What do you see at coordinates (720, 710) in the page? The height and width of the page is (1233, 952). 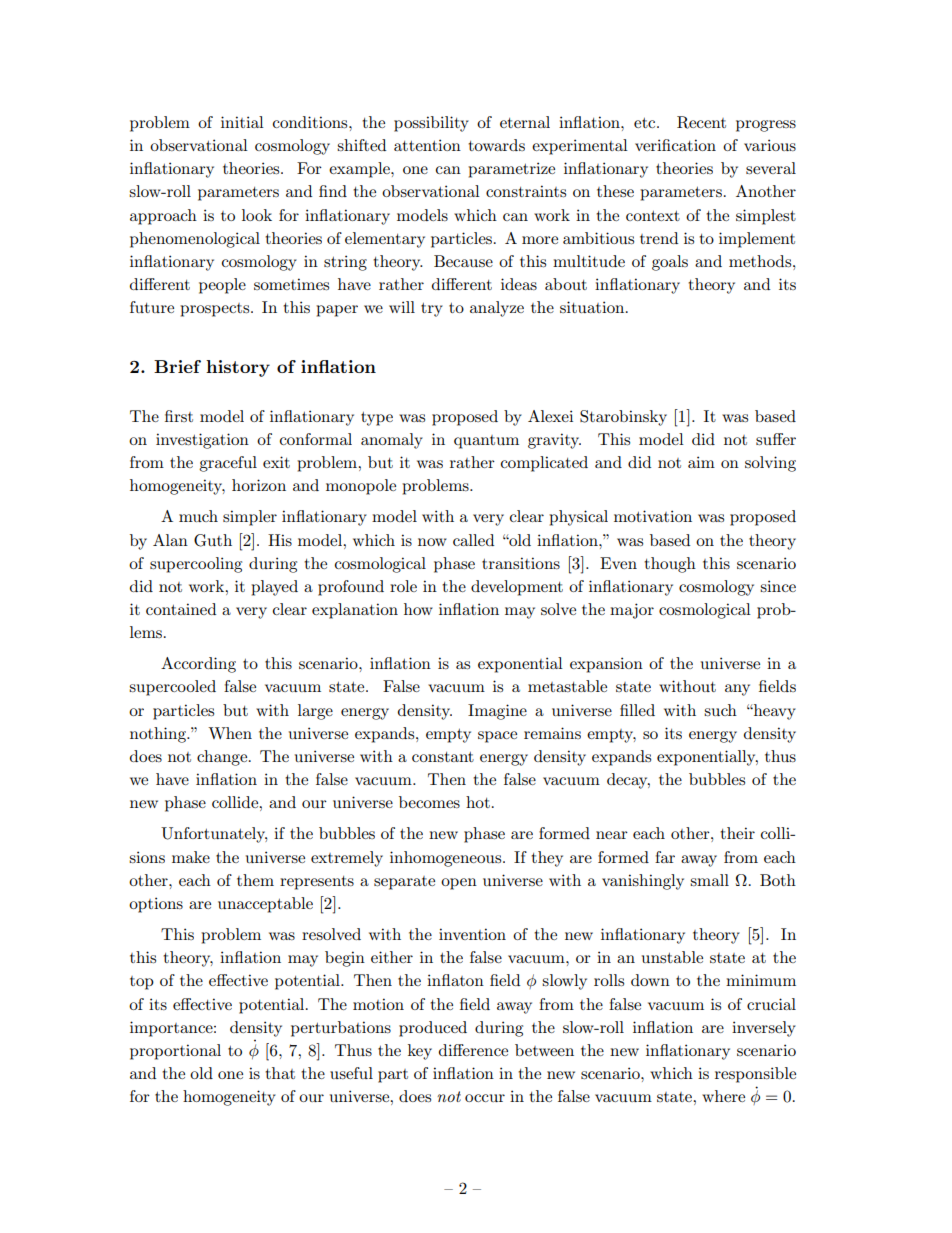 I see `such` at bounding box center [720, 710].
